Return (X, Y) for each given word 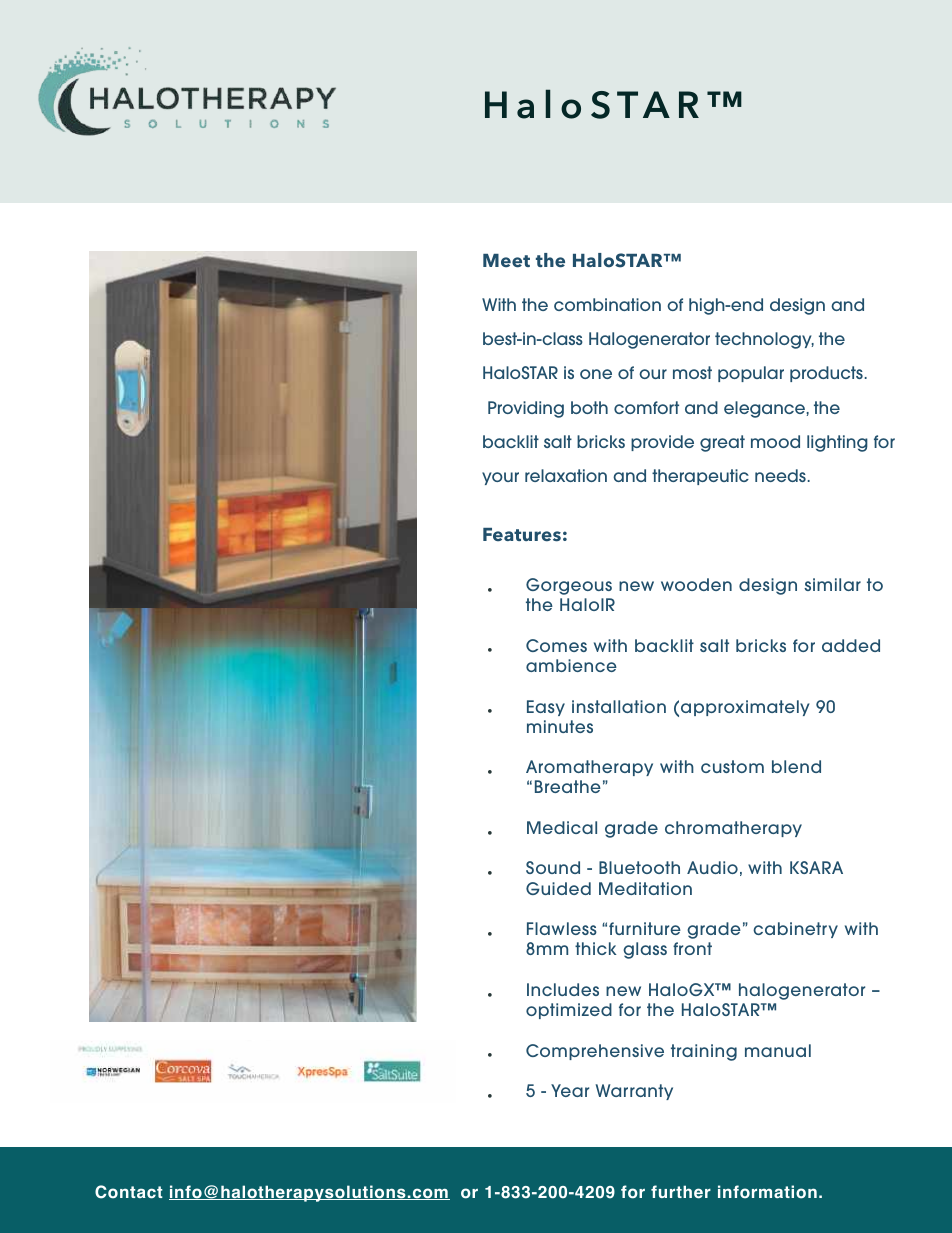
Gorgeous (569, 586)
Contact (129, 1192)
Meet (506, 261)
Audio (712, 867)
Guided (558, 888)
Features (522, 535)
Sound (553, 867)
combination (607, 304)
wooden (696, 584)
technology (764, 340)
